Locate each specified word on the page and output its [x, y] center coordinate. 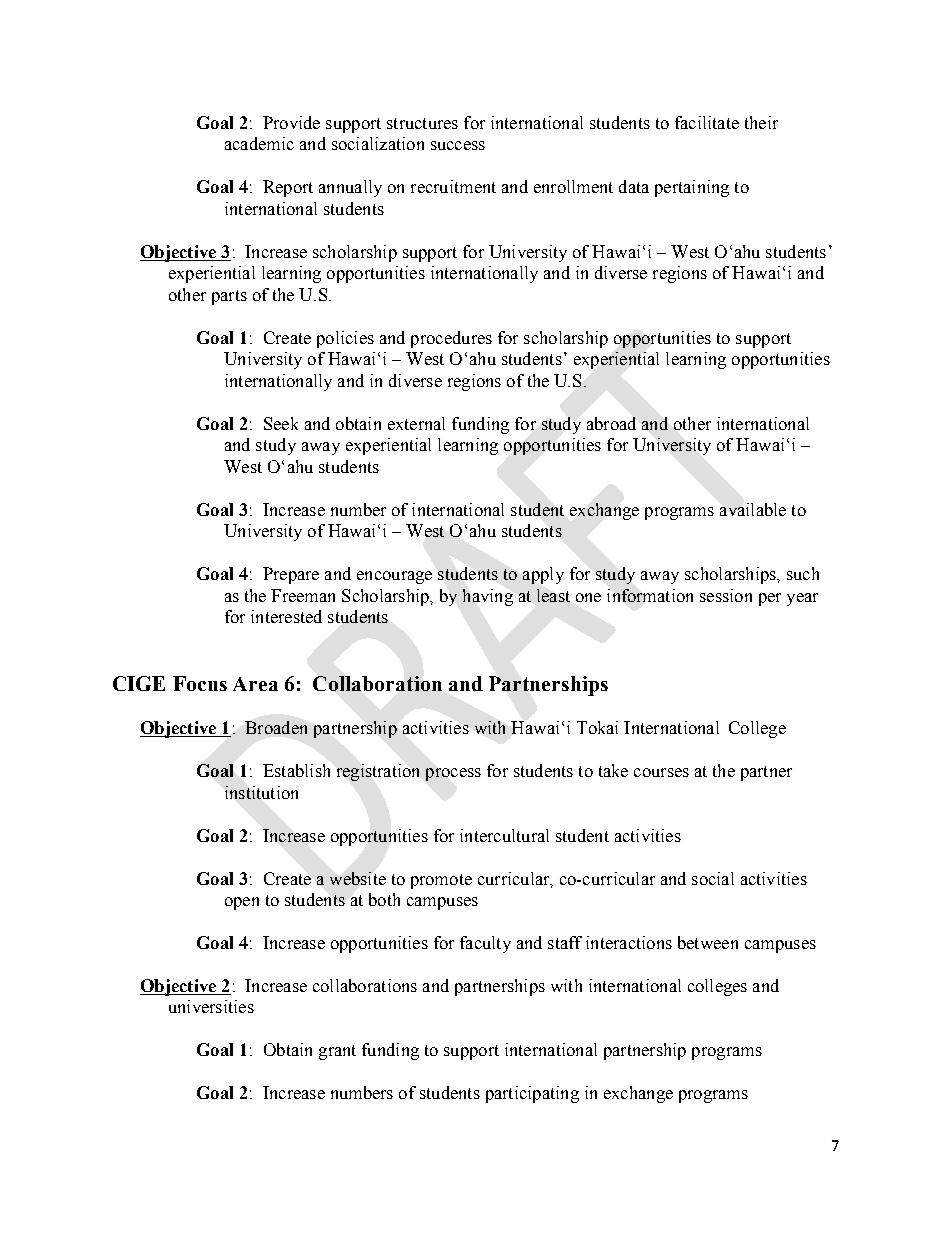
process [453, 774]
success [458, 145]
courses [661, 772]
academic [259, 143]
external [416, 423]
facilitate [707, 122]
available [753, 509]
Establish [296, 770]
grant [337, 1052]
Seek [281, 423]
